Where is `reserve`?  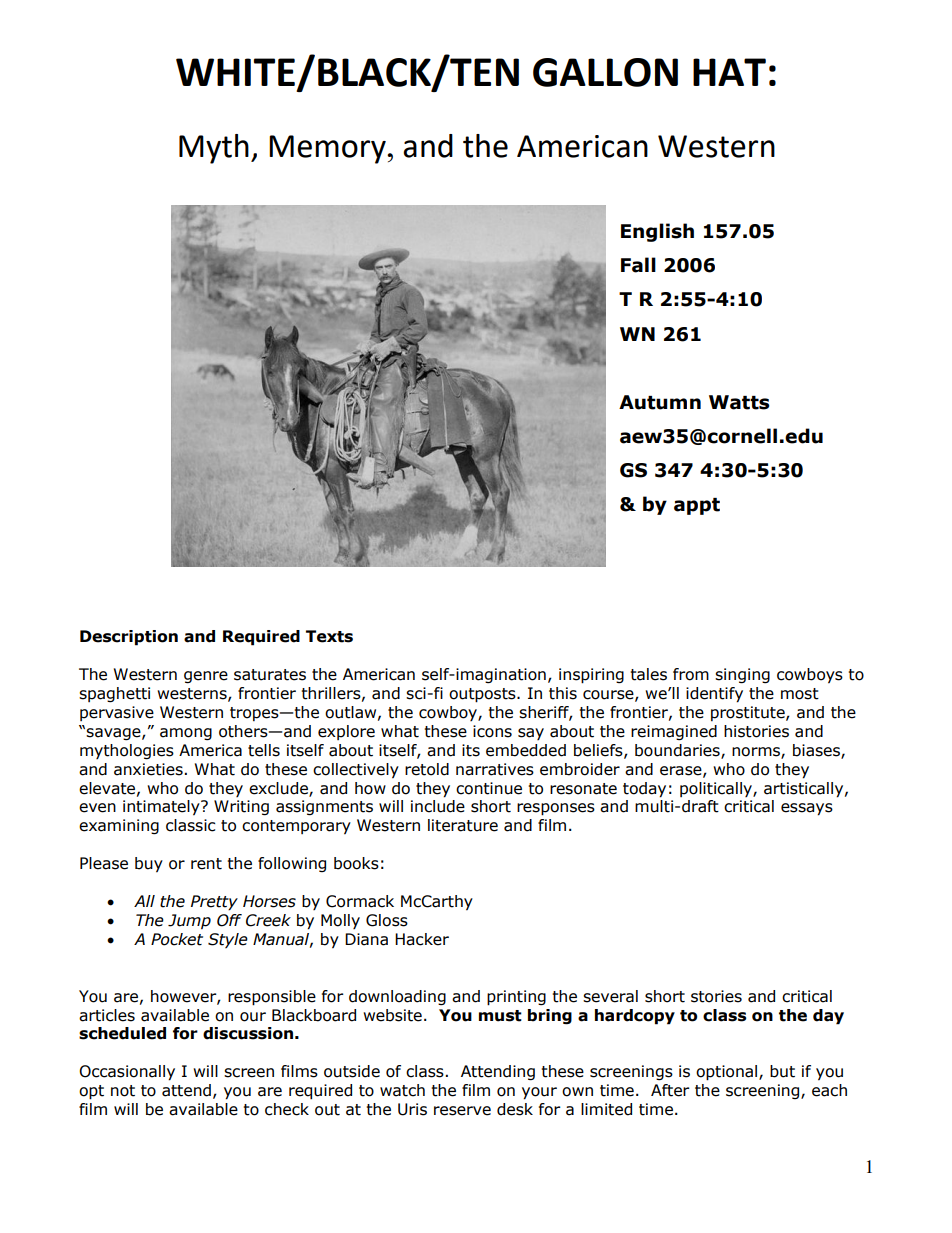
reserve is located at coordinates (462, 1111).
